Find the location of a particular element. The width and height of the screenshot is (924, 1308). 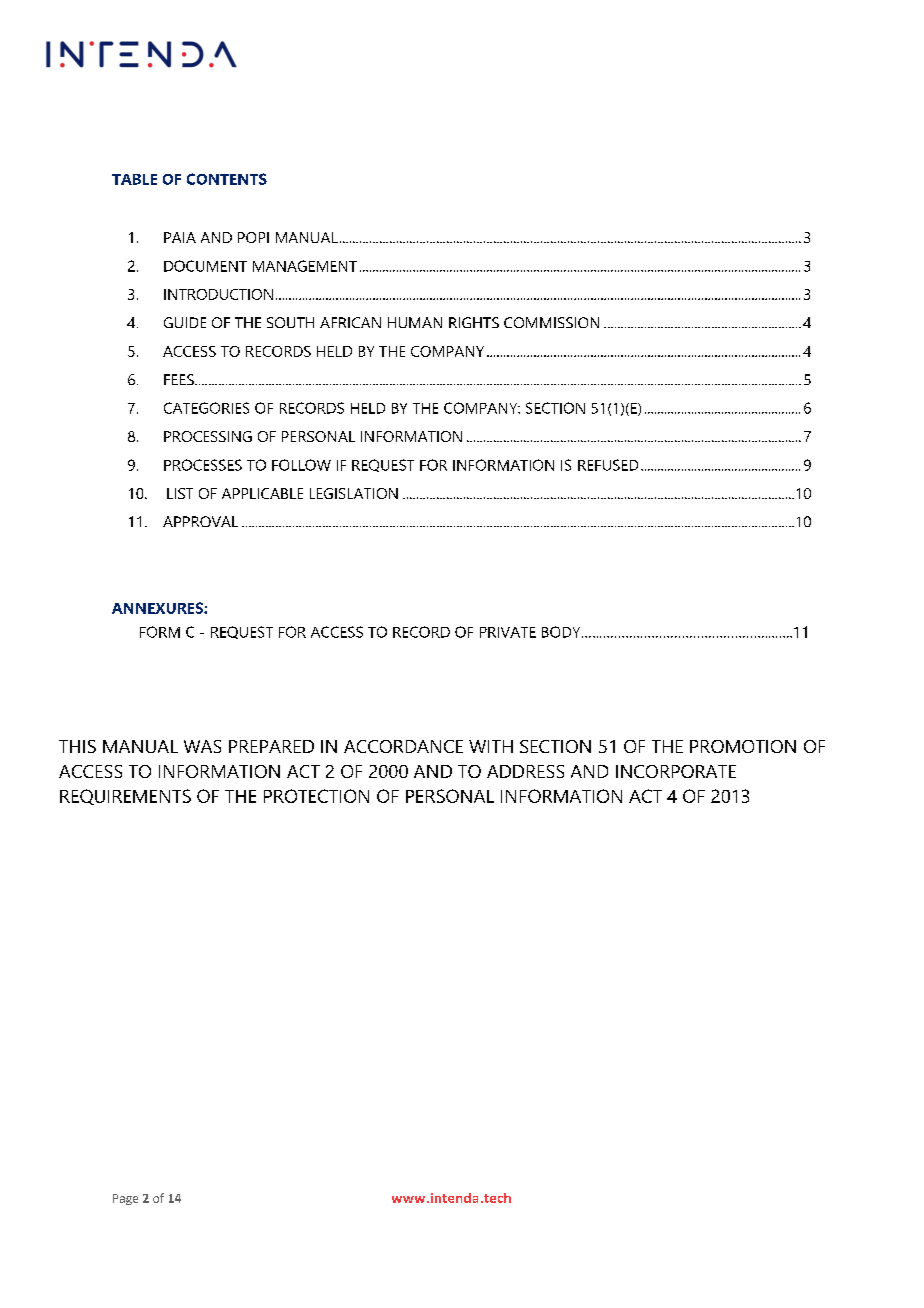

COMMISSION is located at coordinates (551, 322).
